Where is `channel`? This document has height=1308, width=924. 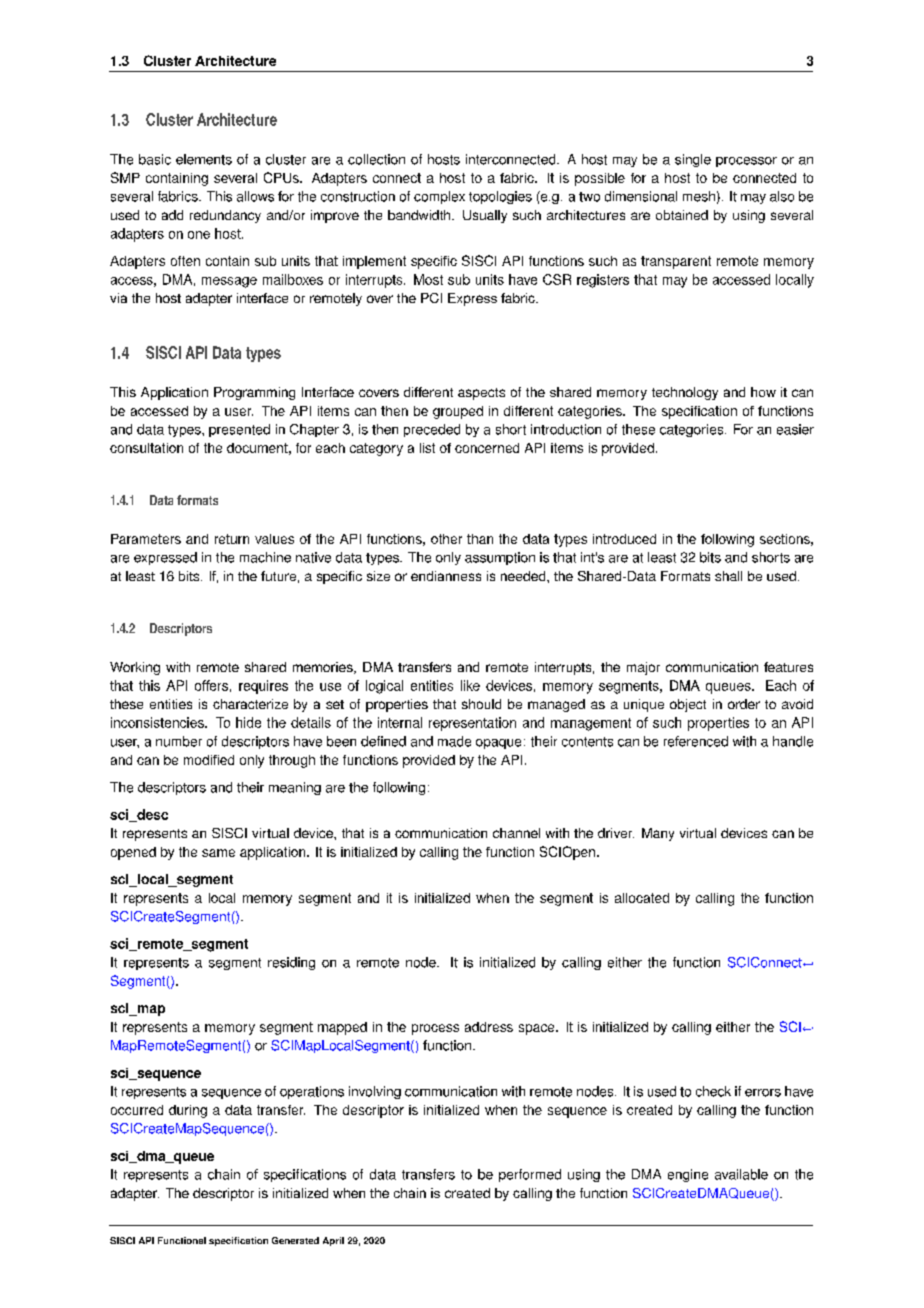 channel is located at coordinates (516, 833).
